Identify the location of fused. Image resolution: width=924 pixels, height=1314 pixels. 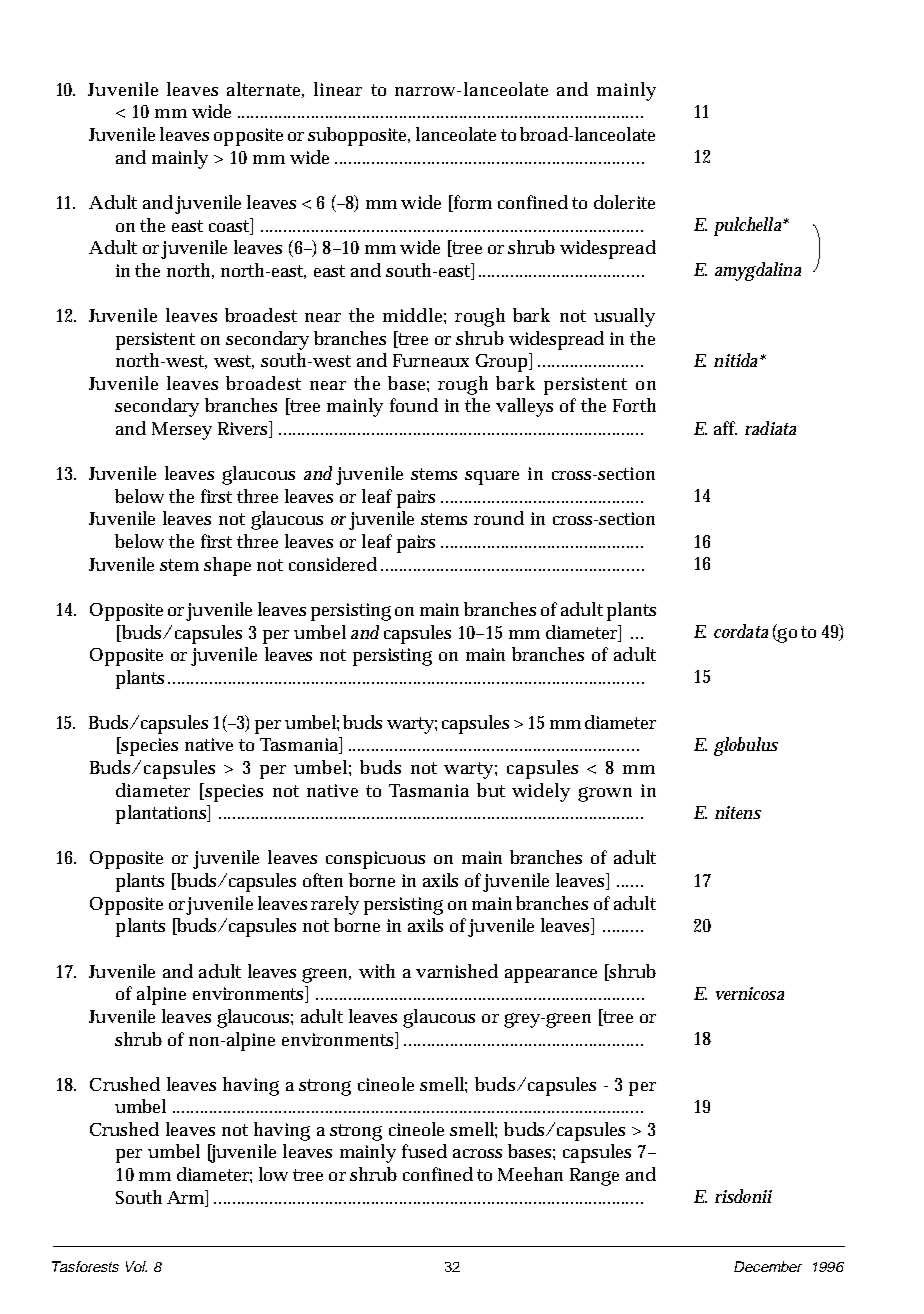
(424, 1151).
